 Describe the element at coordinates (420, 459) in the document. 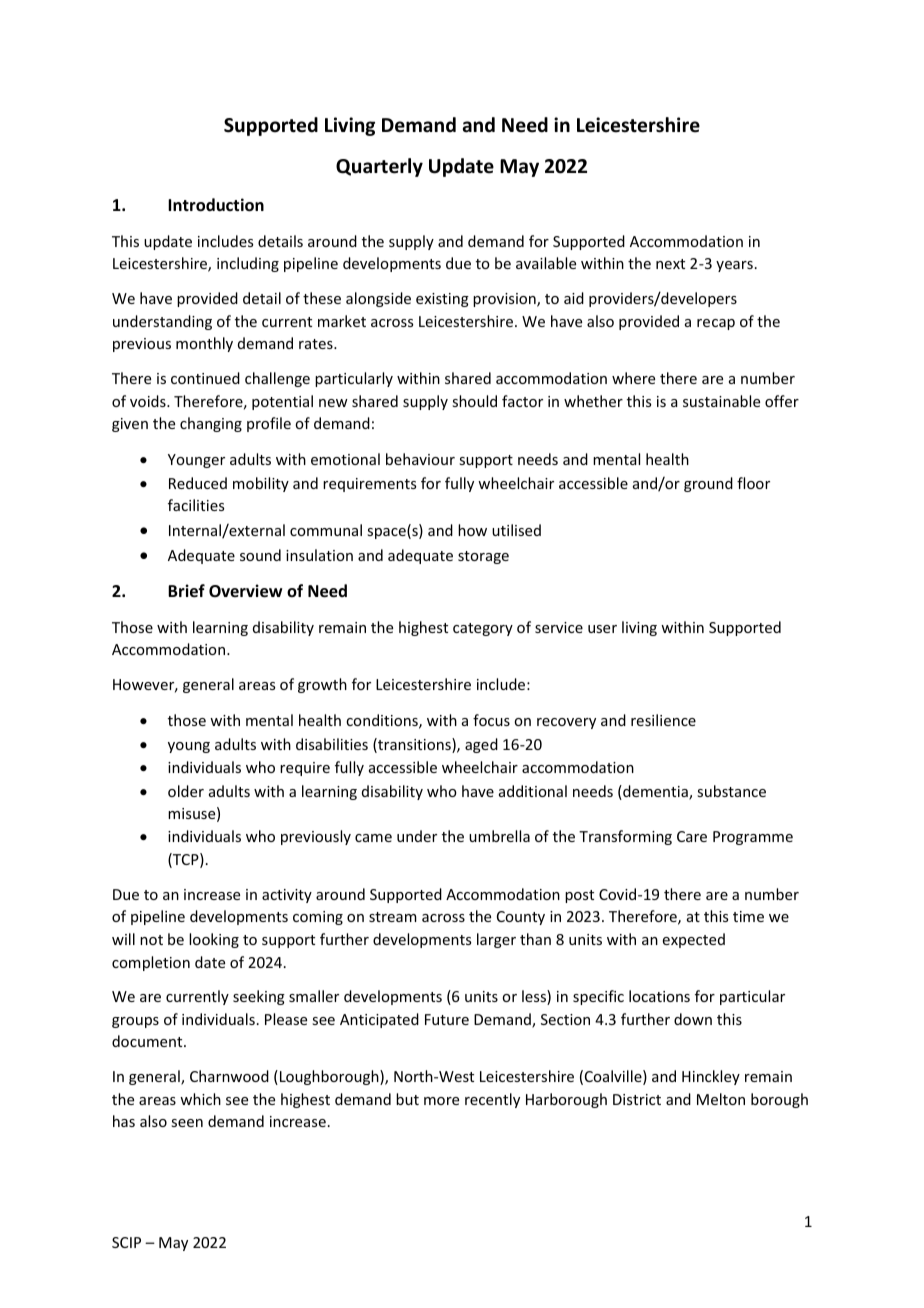

I see `behaviour` at that location.
